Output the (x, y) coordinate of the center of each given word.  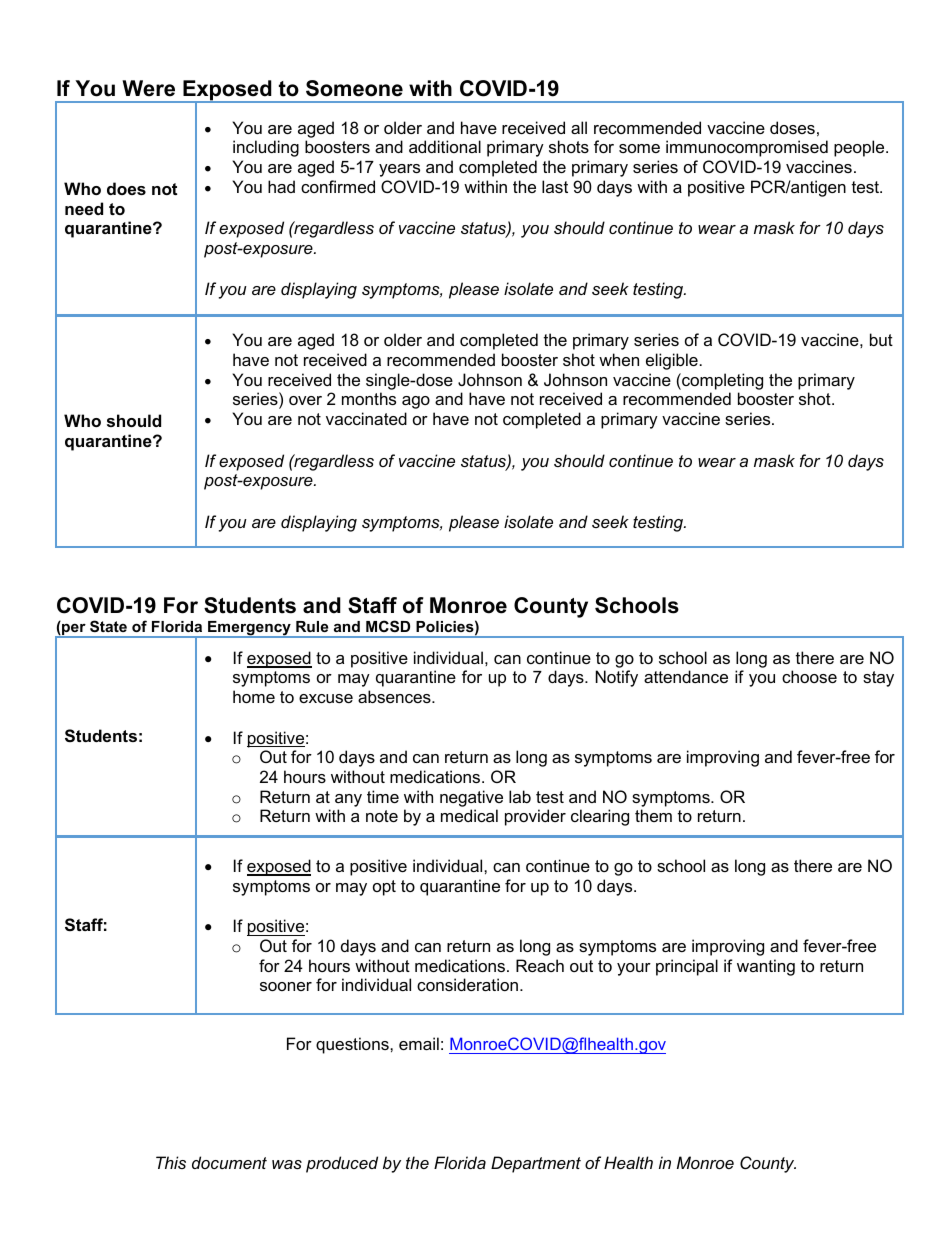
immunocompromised (747, 148)
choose (809, 676)
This (171, 1162)
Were (148, 88)
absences (395, 696)
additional (445, 146)
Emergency (249, 629)
